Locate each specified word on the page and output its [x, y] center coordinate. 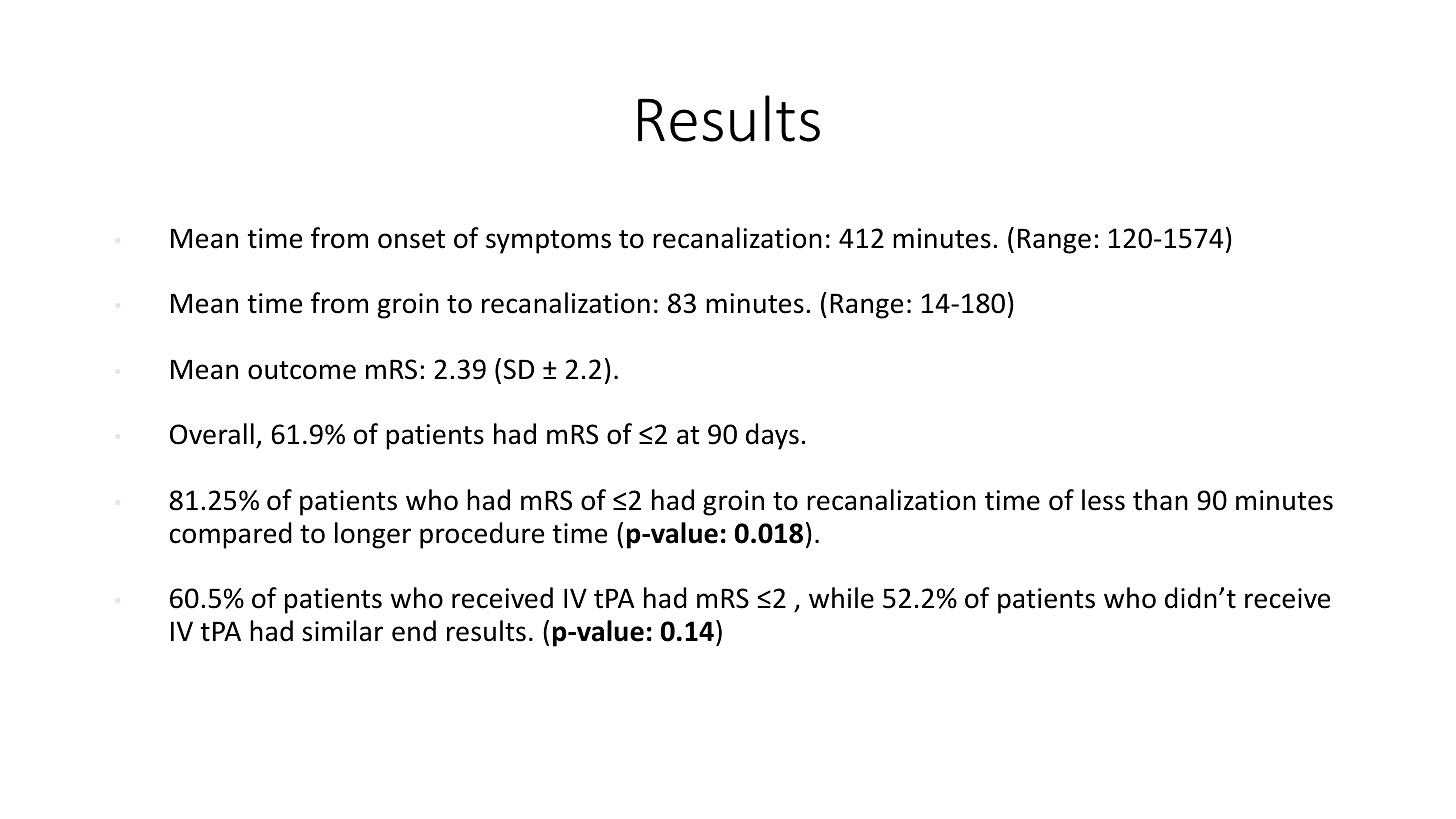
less [1103, 500]
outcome [302, 370]
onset [411, 239]
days [772, 436]
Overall [212, 434]
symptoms [548, 242]
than [1160, 500]
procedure [482, 535]
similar [342, 631]
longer [373, 535]
